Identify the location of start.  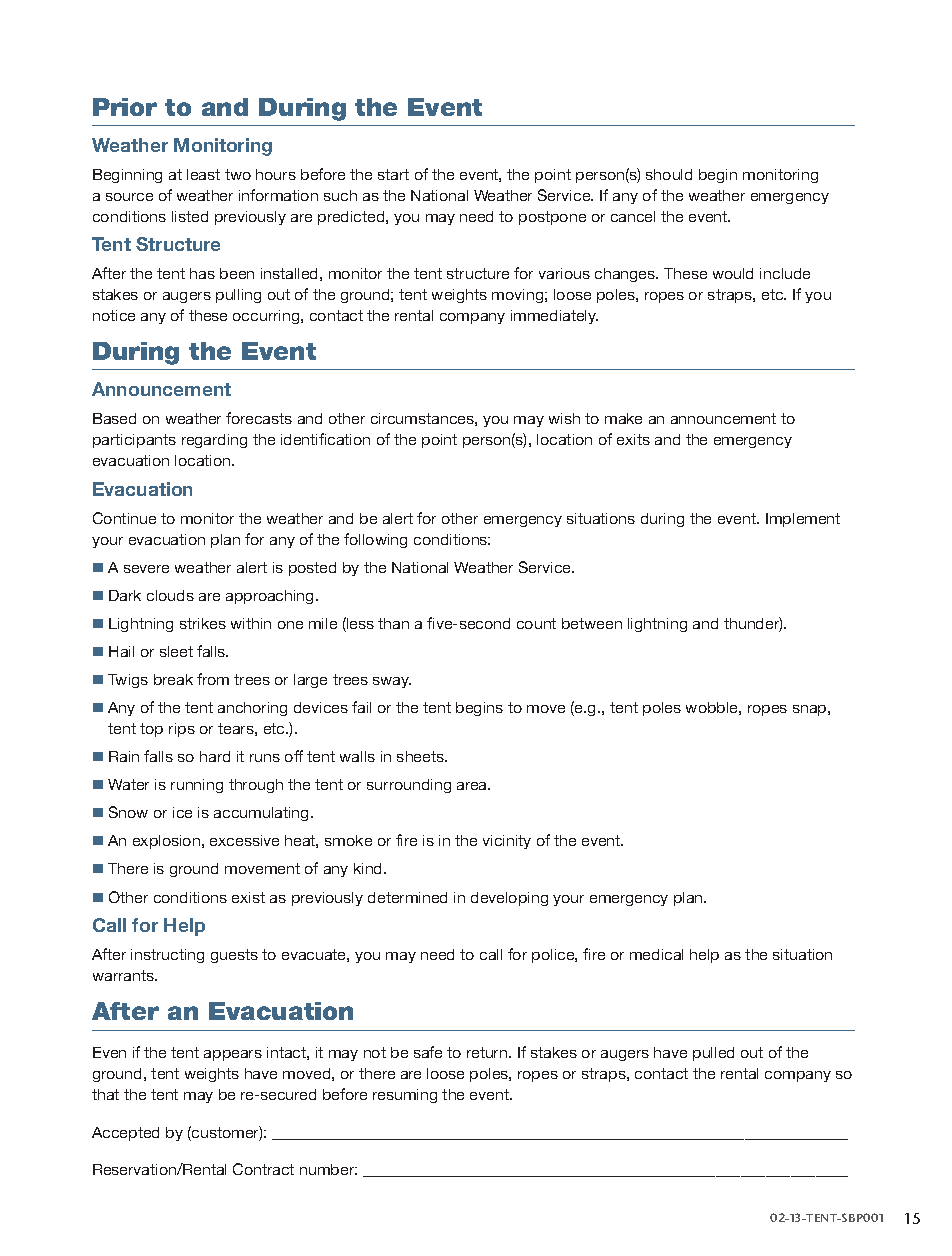
(393, 174).
